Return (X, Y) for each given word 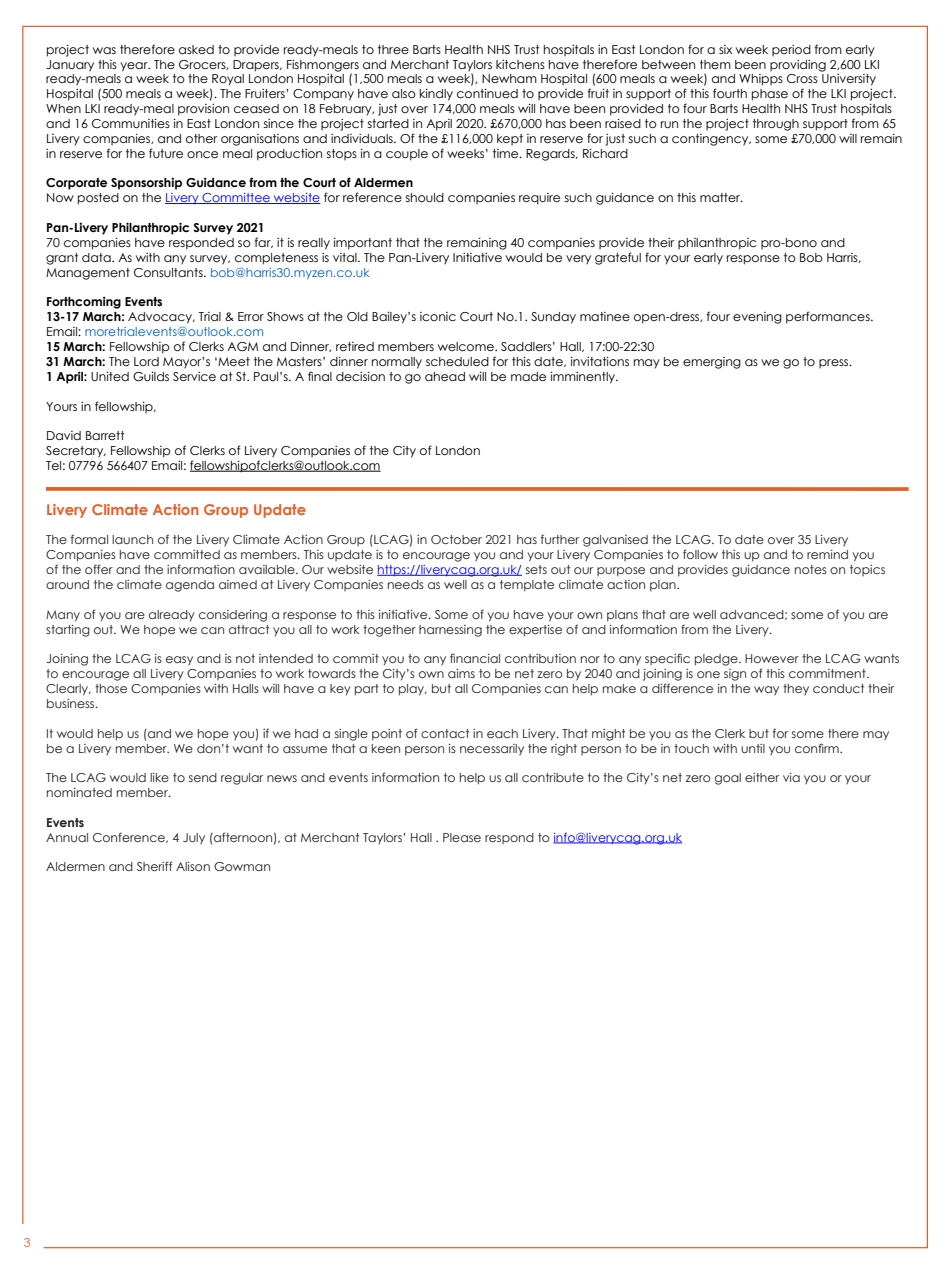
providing (798, 66)
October (456, 539)
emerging (712, 363)
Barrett (105, 435)
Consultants (169, 272)
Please (462, 837)
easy (179, 660)
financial (475, 658)
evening (757, 318)
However (772, 658)
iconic (438, 316)
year (135, 67)
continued (487, 93)
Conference (130, 837)
